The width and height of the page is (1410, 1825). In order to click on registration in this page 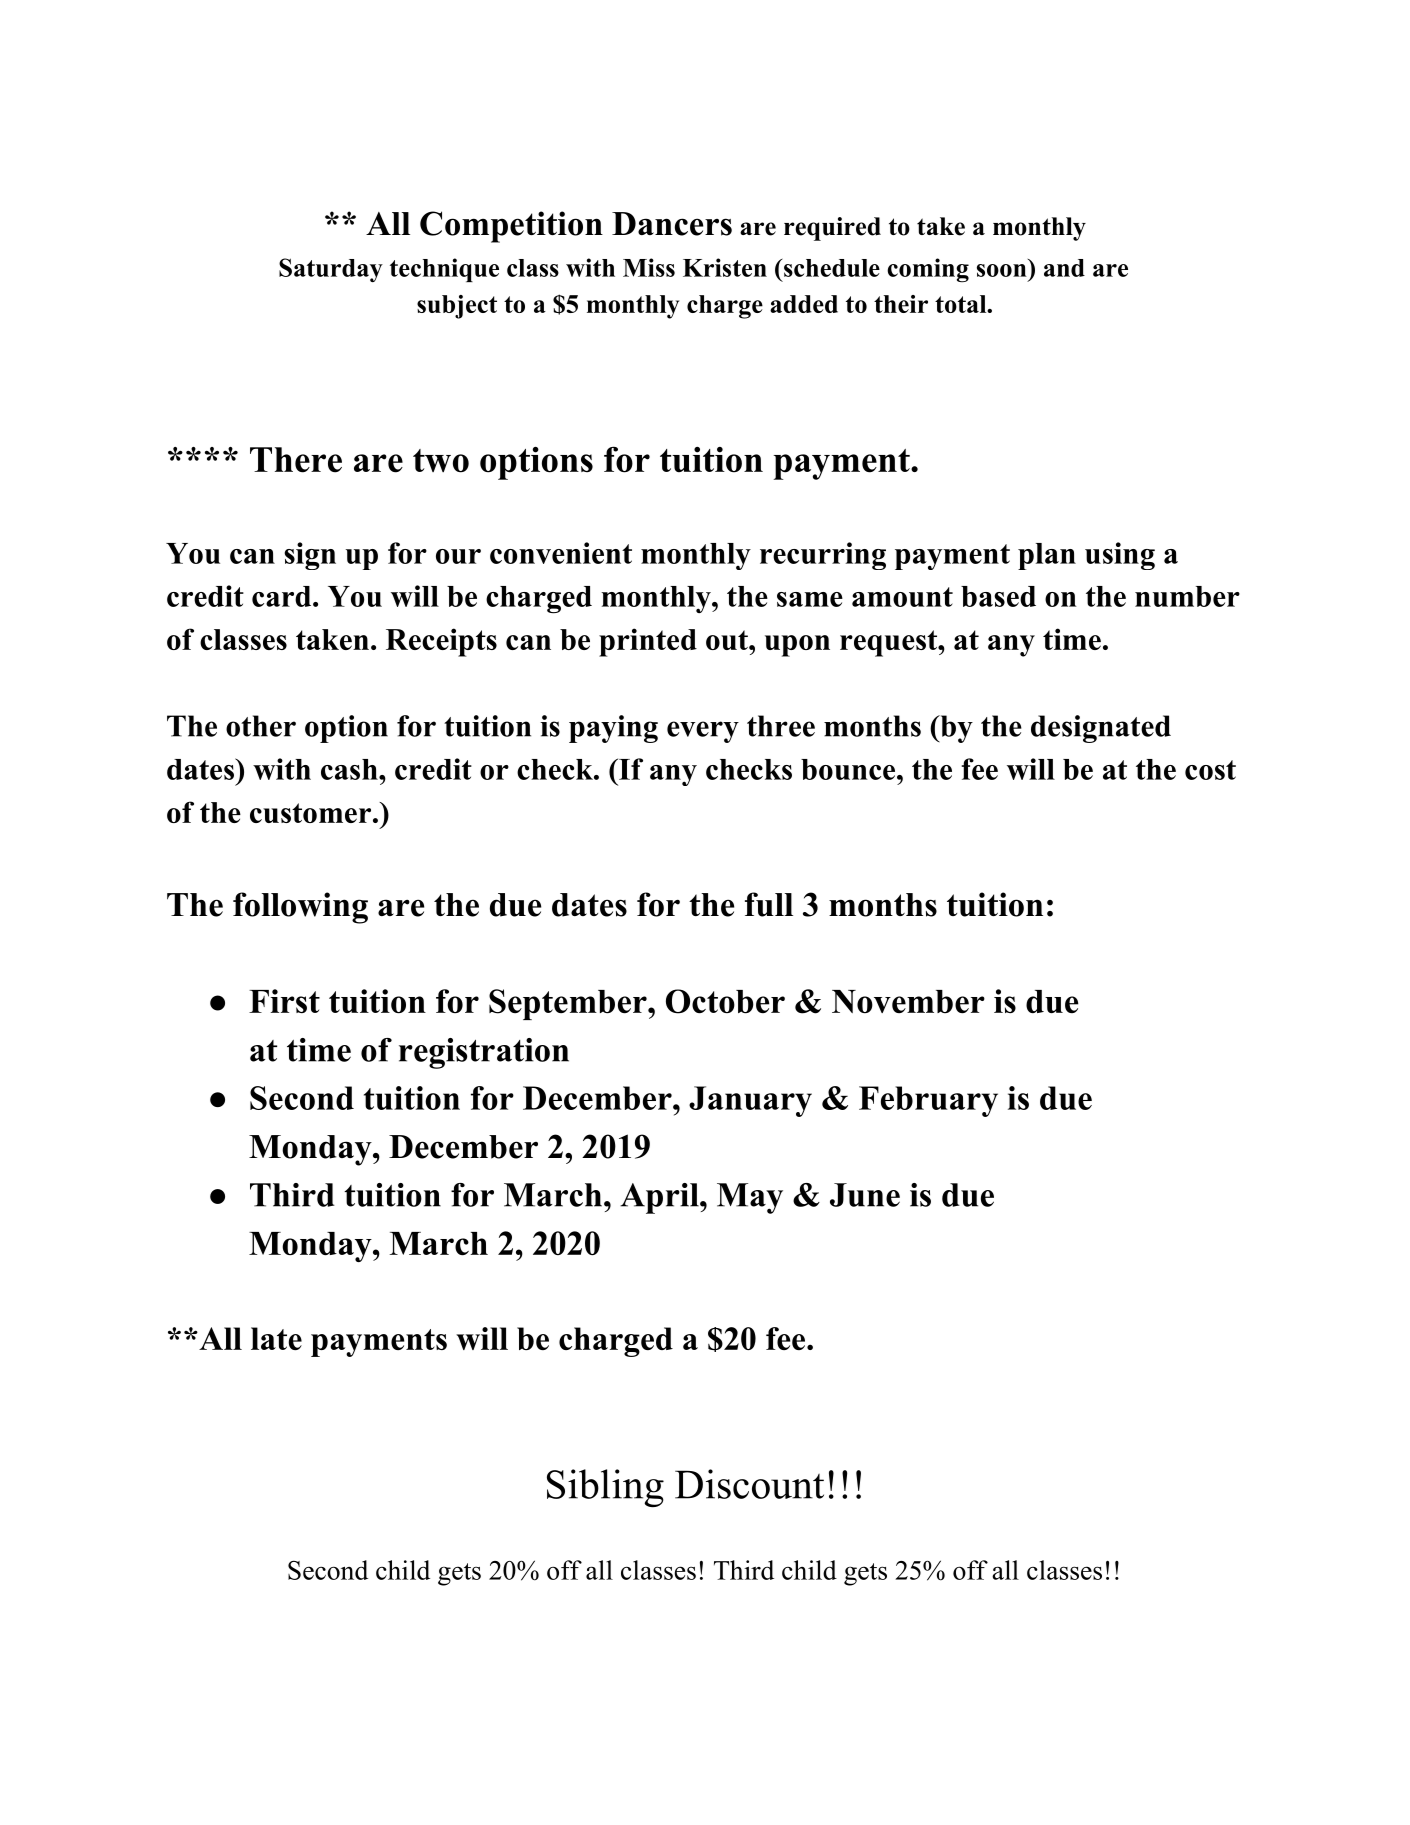, I will do `click(484, 1053)`.
